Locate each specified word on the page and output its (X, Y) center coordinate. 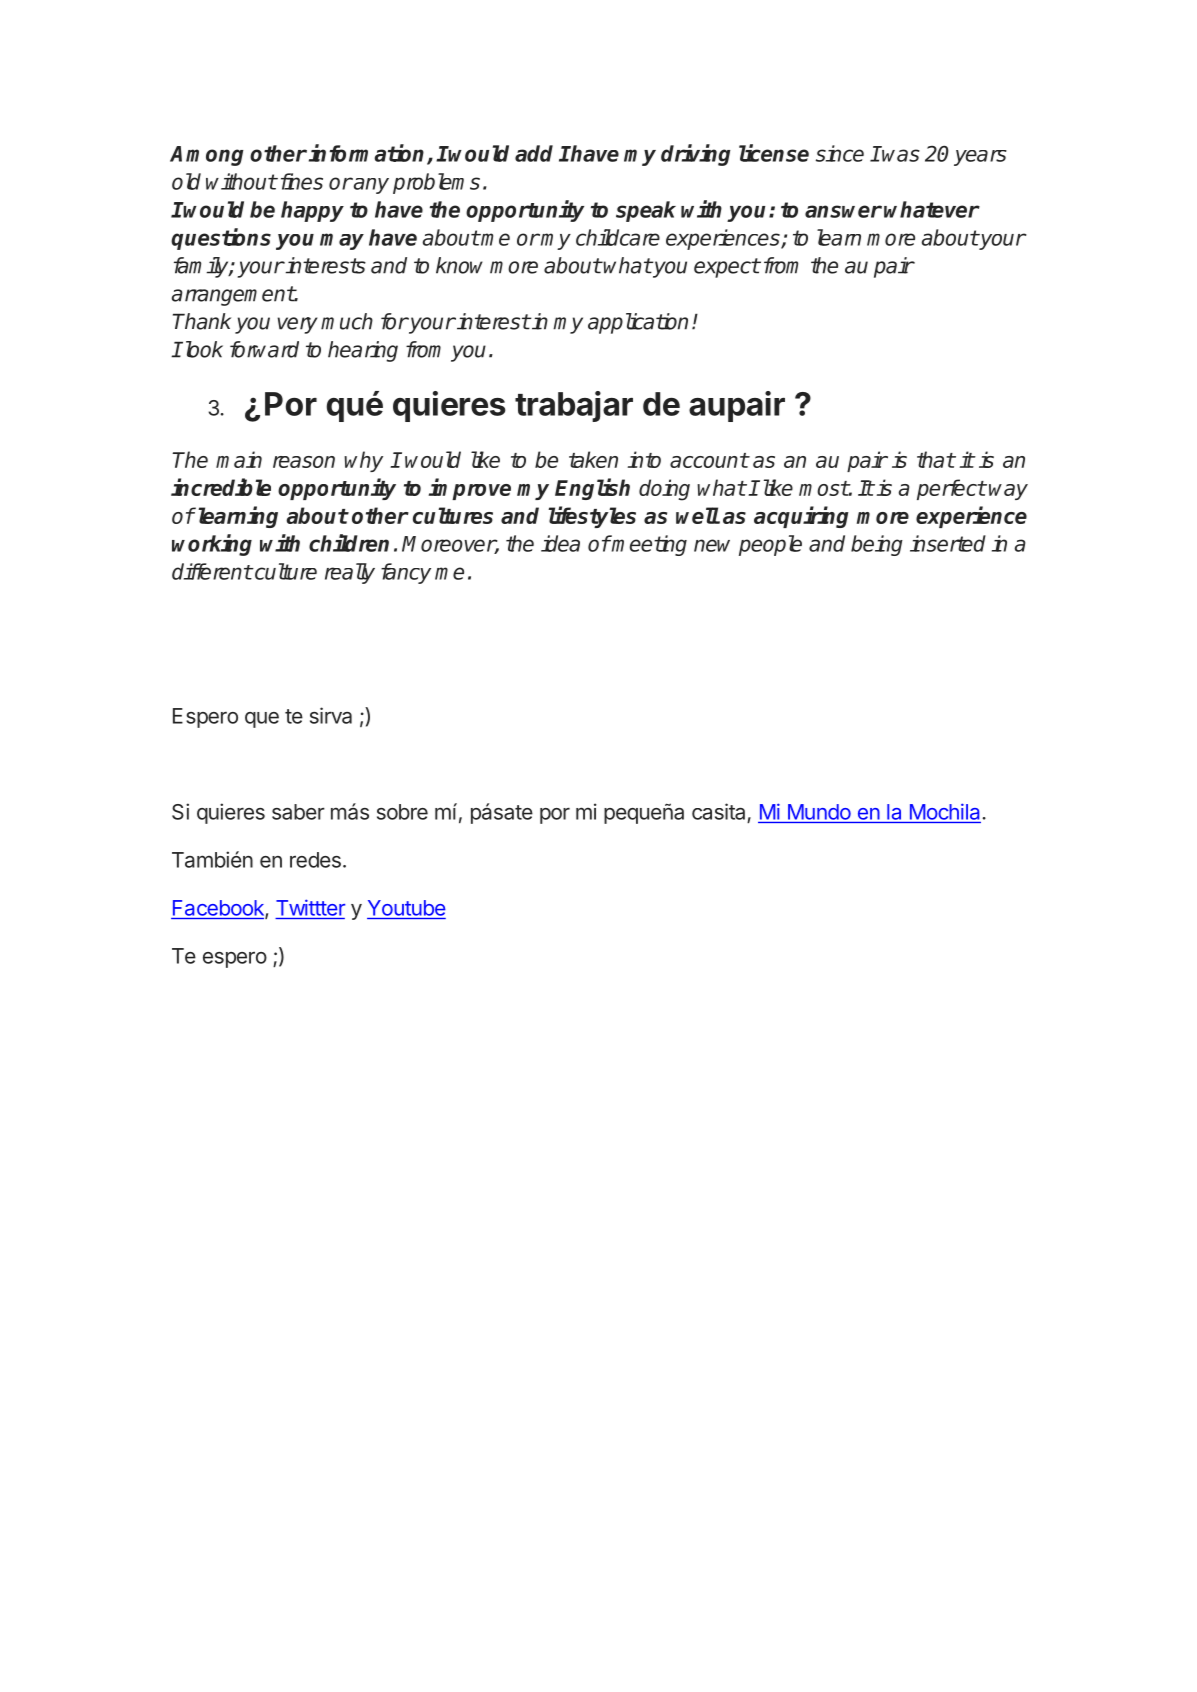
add (534, 153)
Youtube (407, 908)
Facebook (219, 909)
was (901, 155)
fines (300, 181)
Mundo (819, 812)
